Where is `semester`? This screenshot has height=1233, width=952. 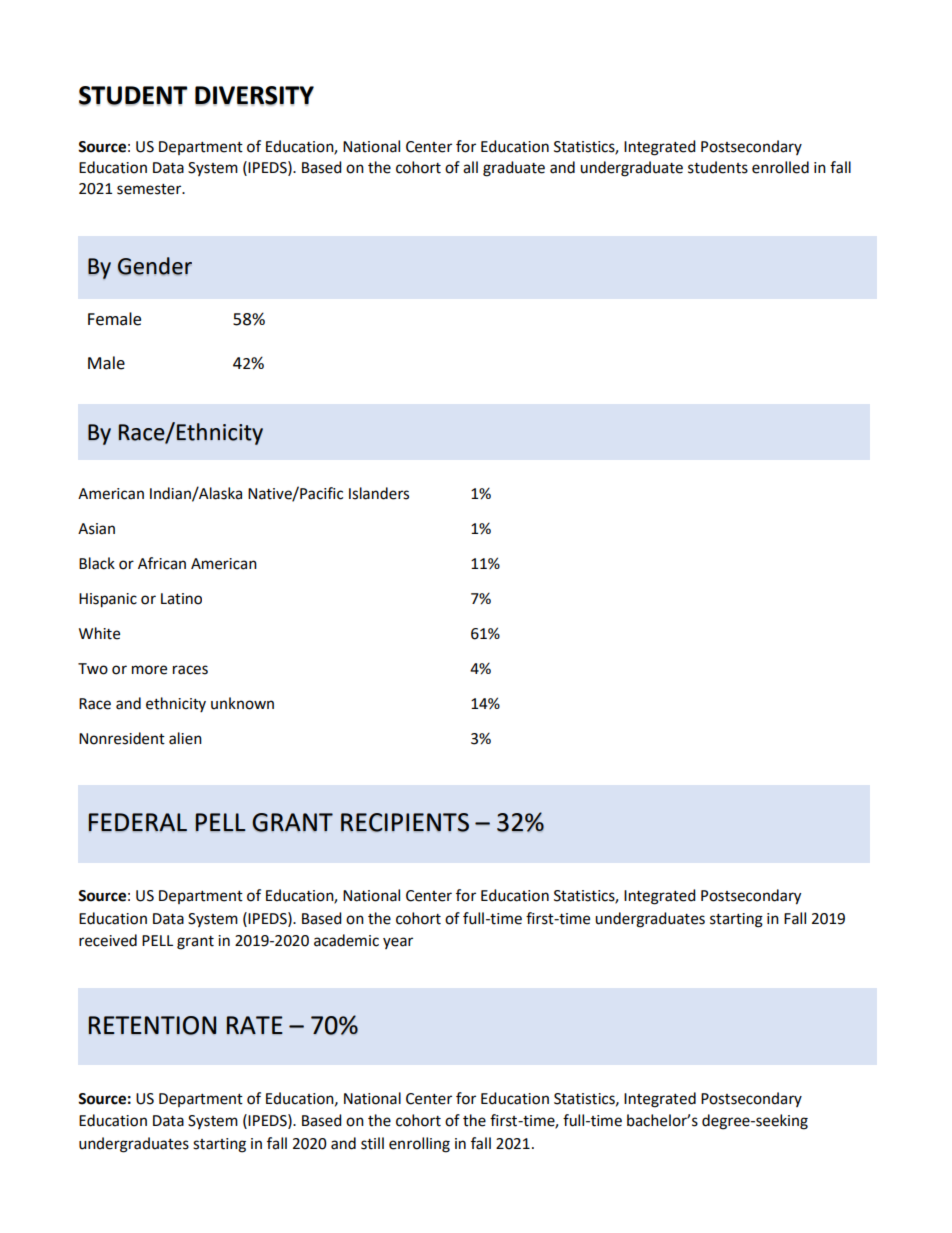 semester is located at coordinates (150, 189).
